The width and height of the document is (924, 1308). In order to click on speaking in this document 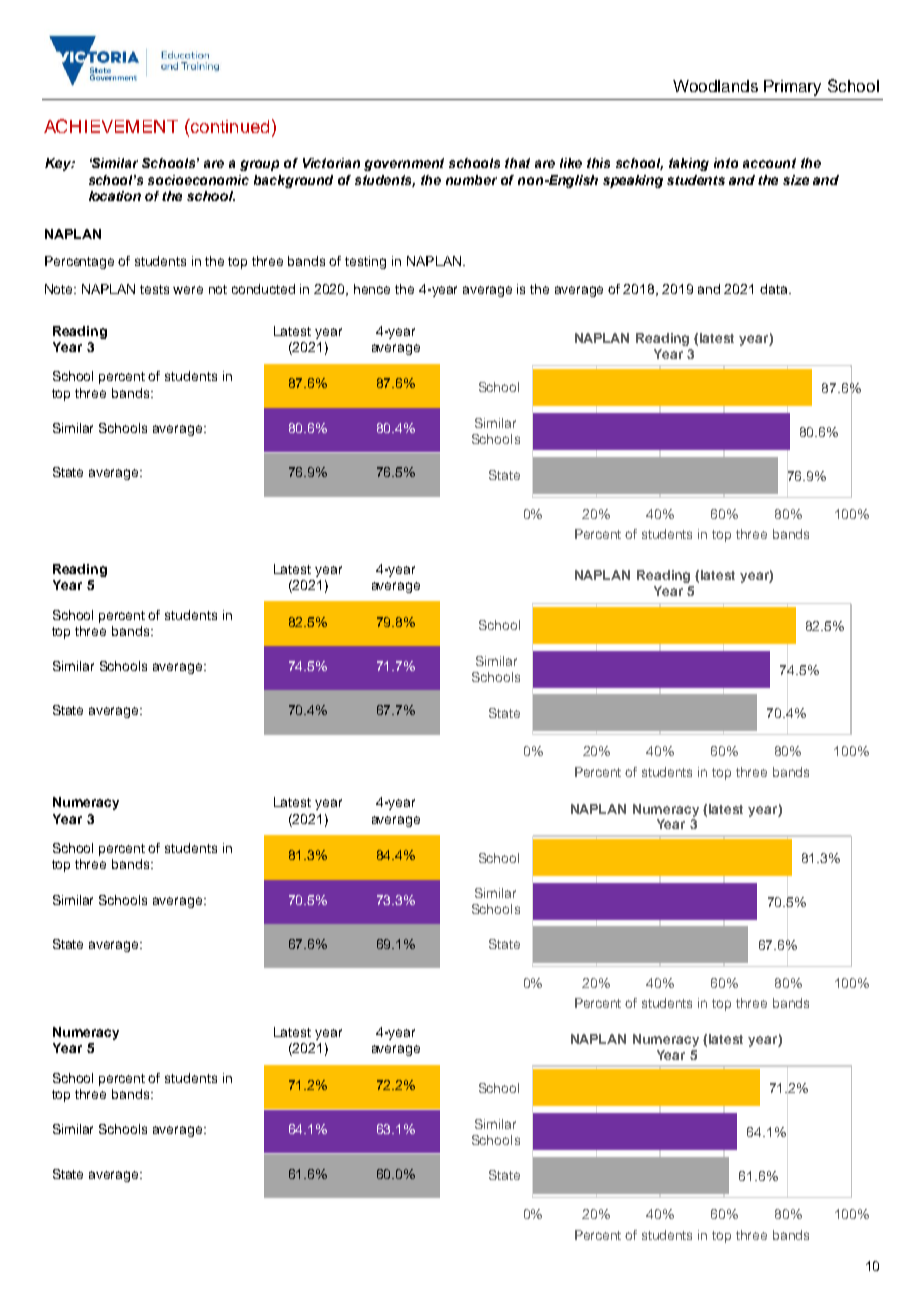, I will do `click(633, 181)`.
